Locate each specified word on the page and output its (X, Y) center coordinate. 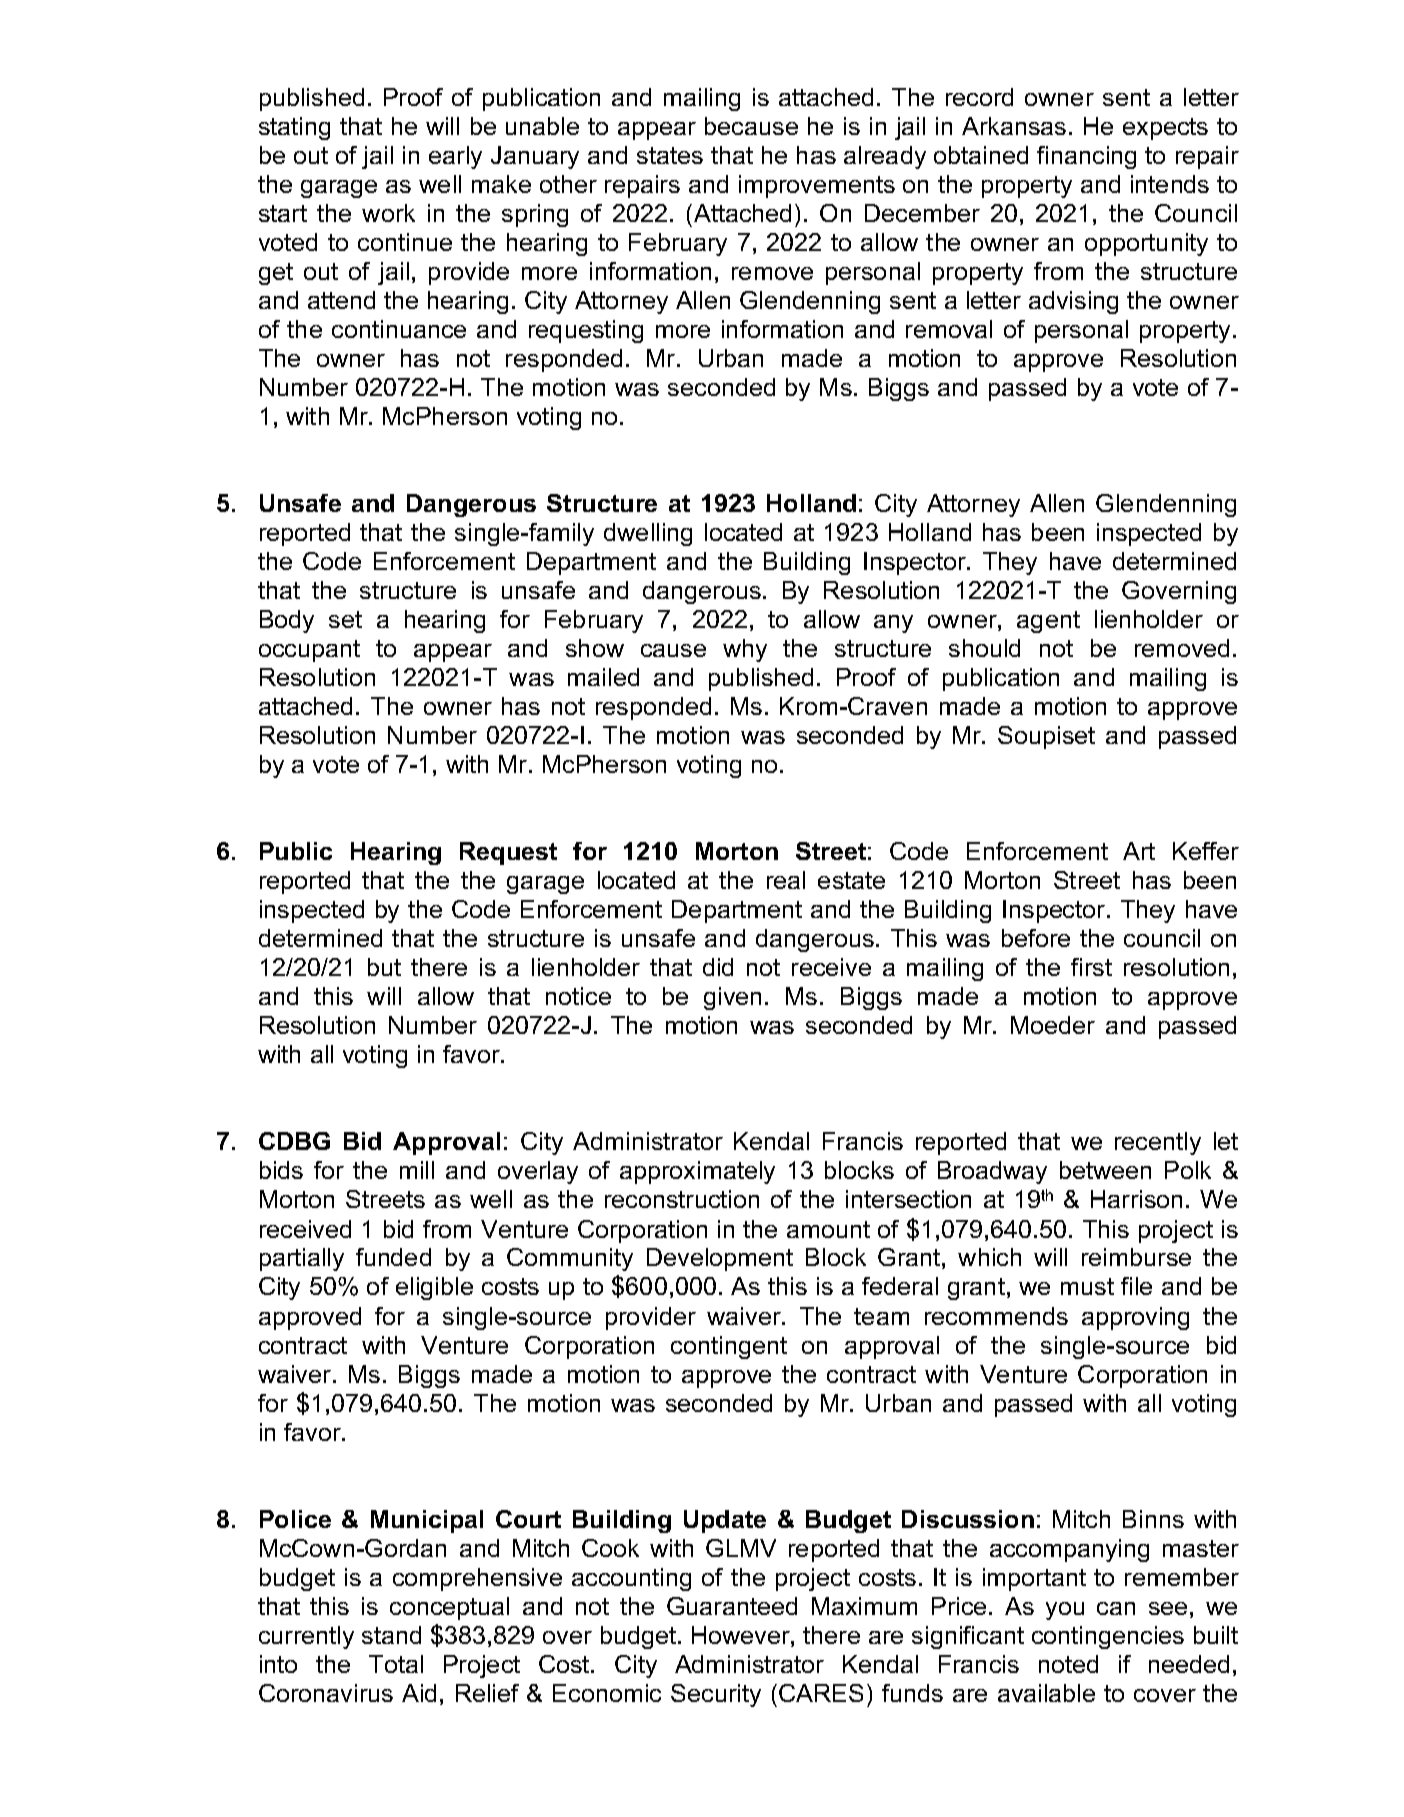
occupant (309, 651)
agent (1048, 622)
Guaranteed (732, 1606)
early (455, 157)
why (745, 650)
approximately (697, 1172)
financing (1086, 157)
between (1105, 1170)
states (670, 155)
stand (391, 1635)
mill (417, 1170)
